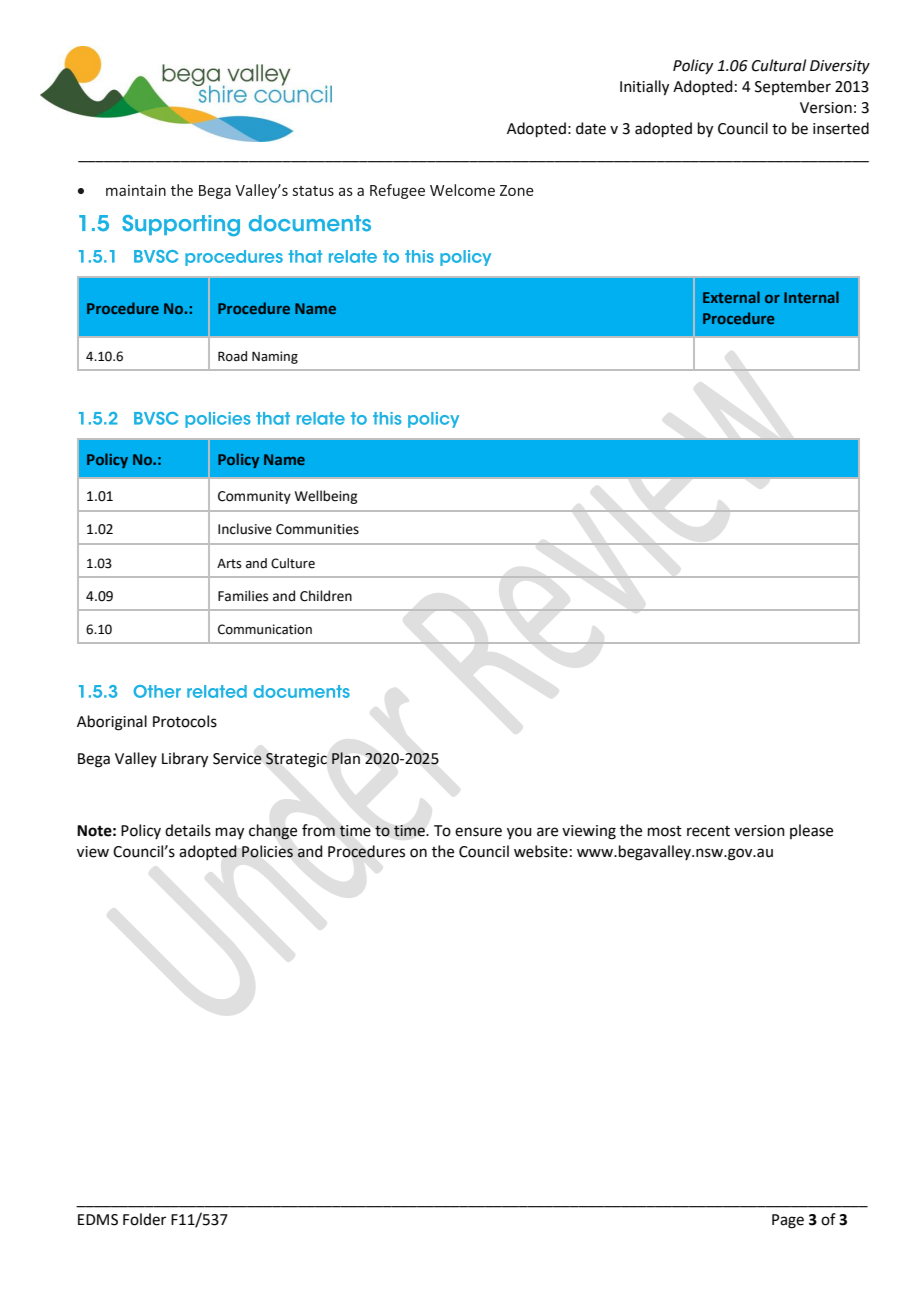 Image resolution: width=924 pixels, height=1309 pixels. What do you see at coordinates (708, 831) in the image?
I see `recent` at bounding box center [708, 831].
